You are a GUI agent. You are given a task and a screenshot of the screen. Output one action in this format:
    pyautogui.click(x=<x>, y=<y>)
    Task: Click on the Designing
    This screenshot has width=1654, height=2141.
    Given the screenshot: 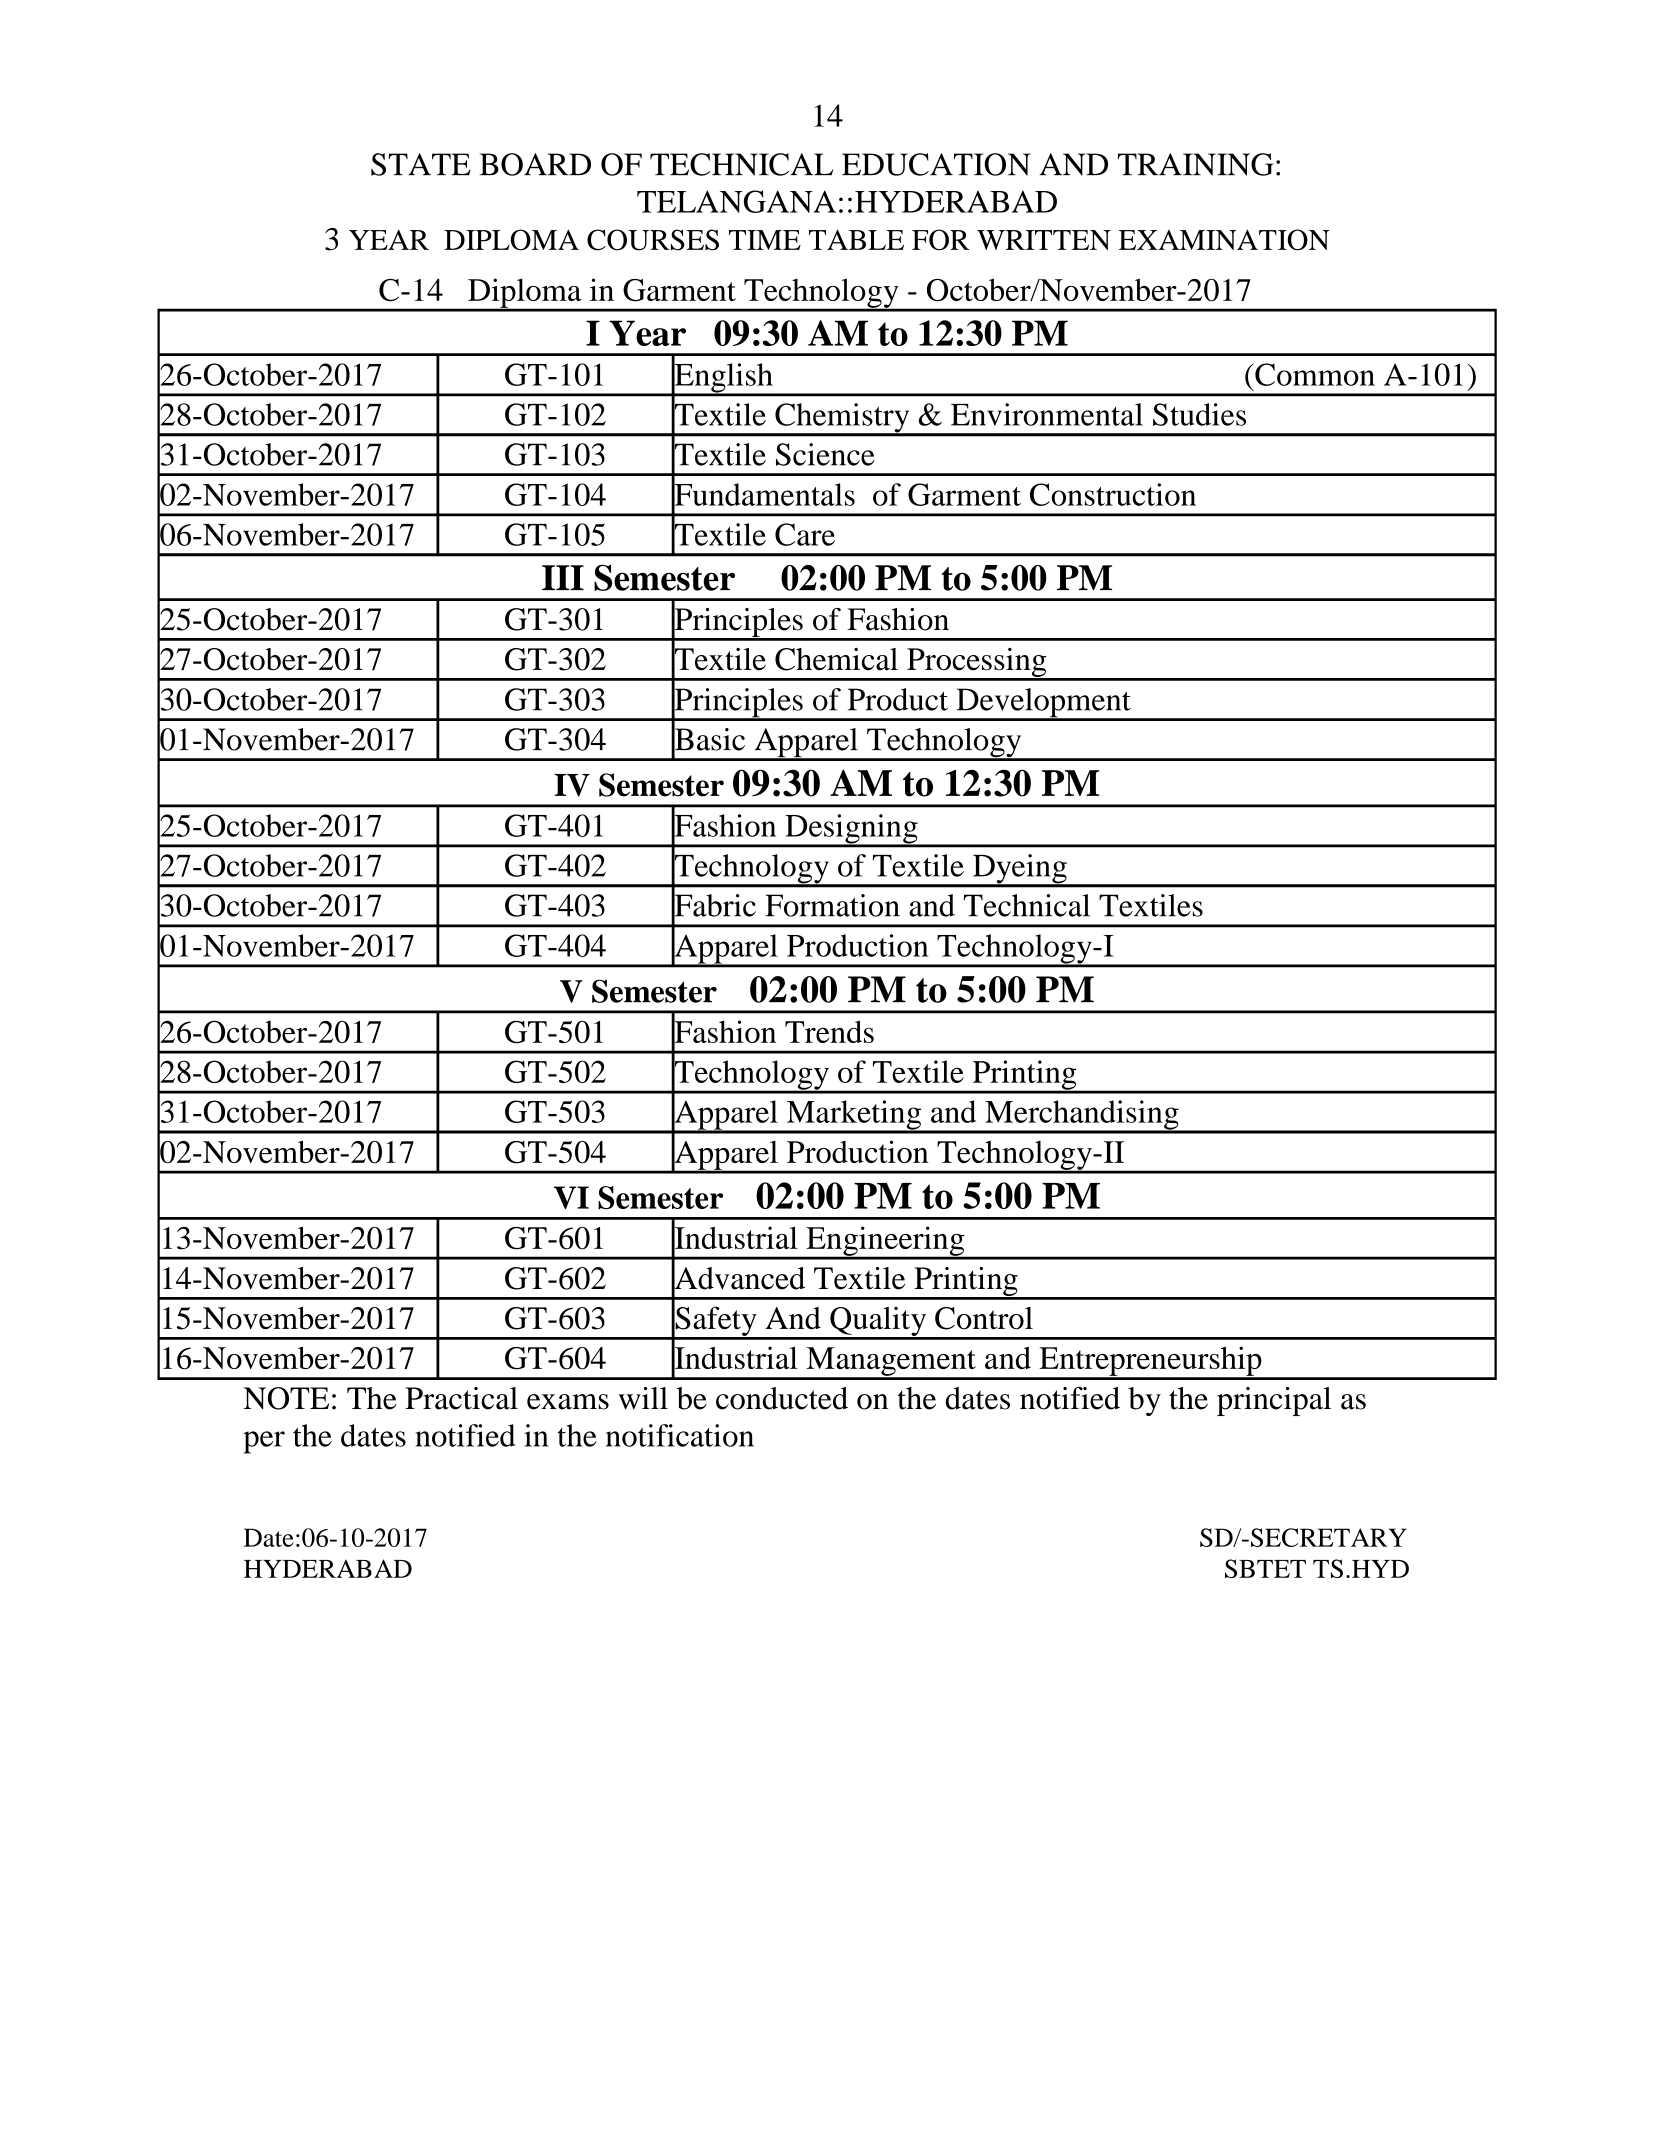 What is the action you would take?
    pyautogui.click(x=851, y=830)
